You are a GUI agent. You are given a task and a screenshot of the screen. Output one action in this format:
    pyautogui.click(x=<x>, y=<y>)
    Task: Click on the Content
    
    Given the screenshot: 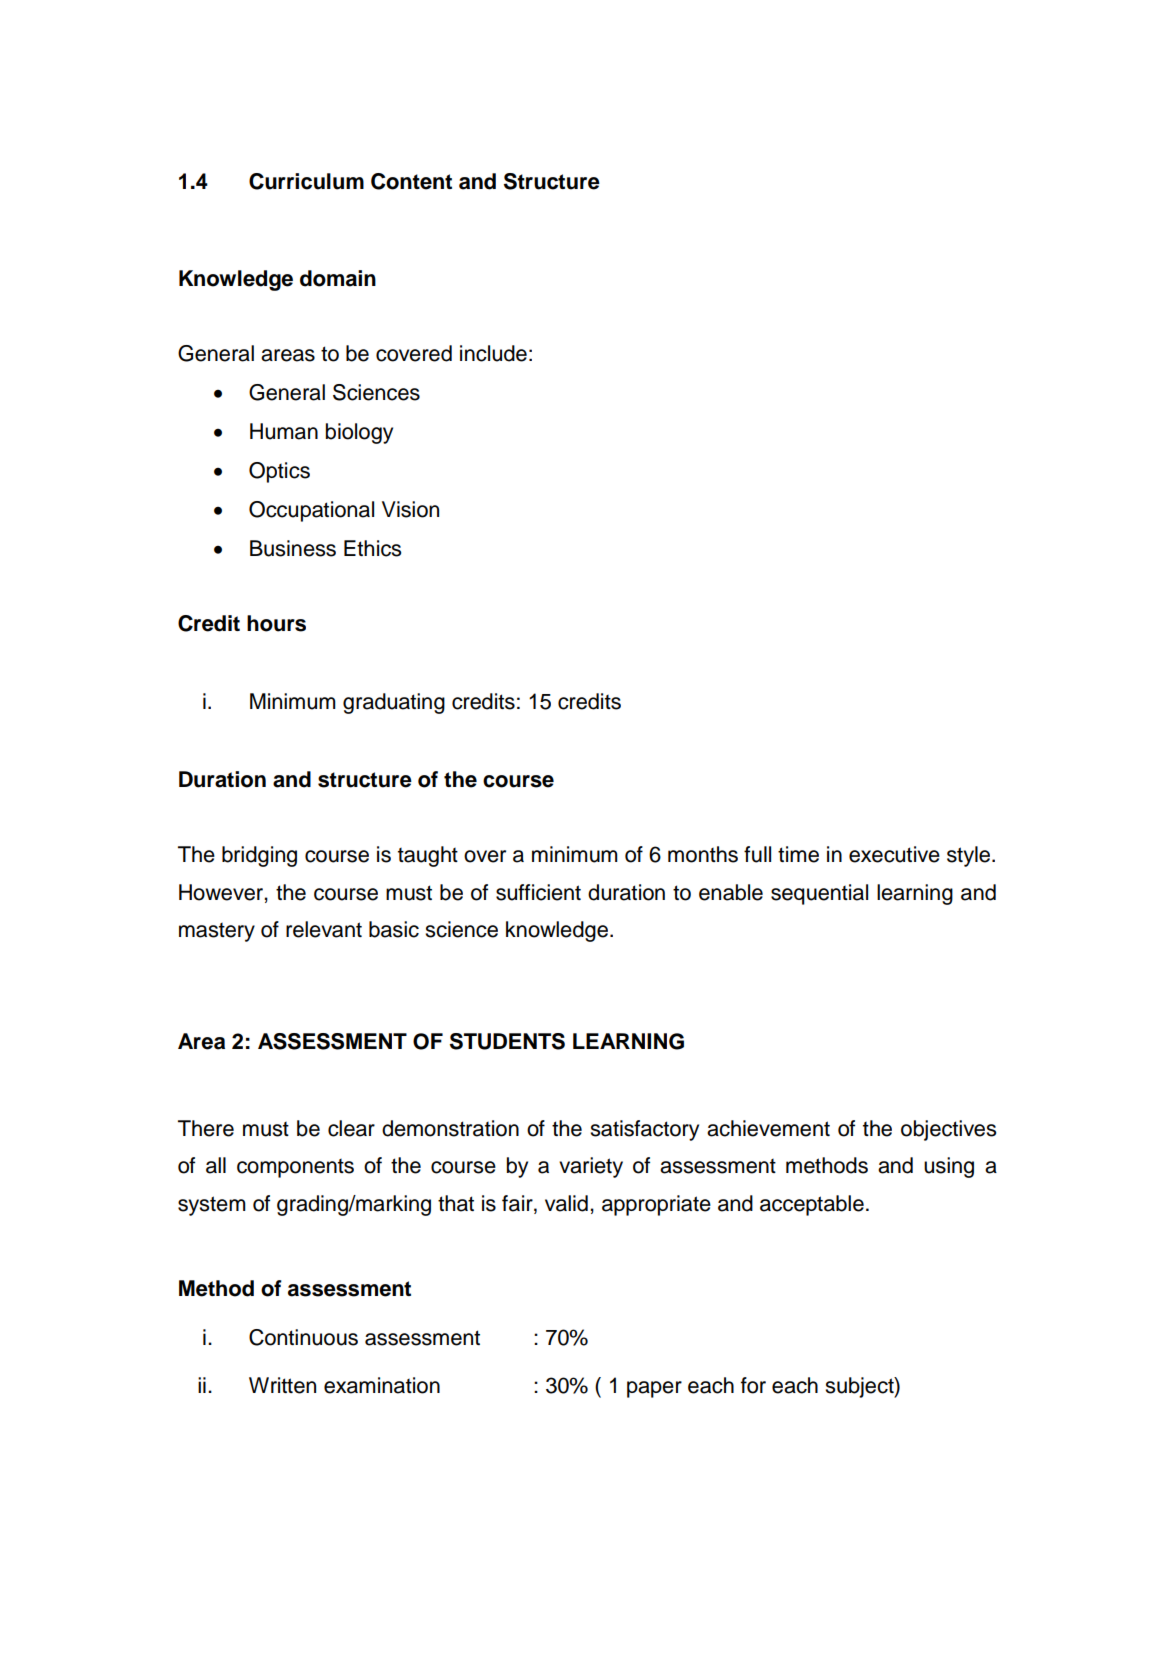 What is the action you would take?
    pyautogui.click(x=411, y=181)
